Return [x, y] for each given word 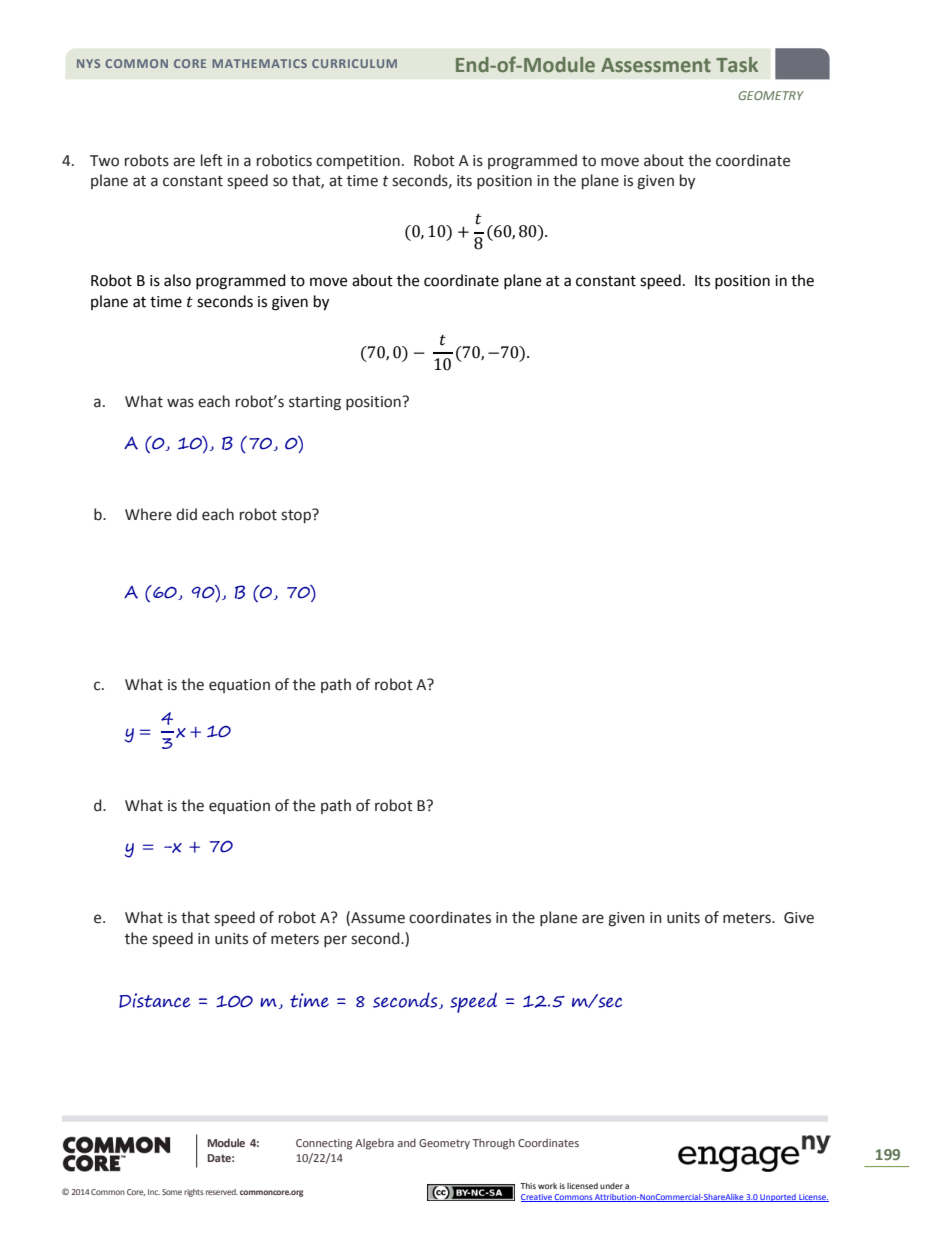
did [186, 514]
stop [297, 516]
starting [315, 403]
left [212, 160]
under [611, 1186]
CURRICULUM [354, 63]
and [407, 1142]
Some [172, 1192]
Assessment [656, 65]
